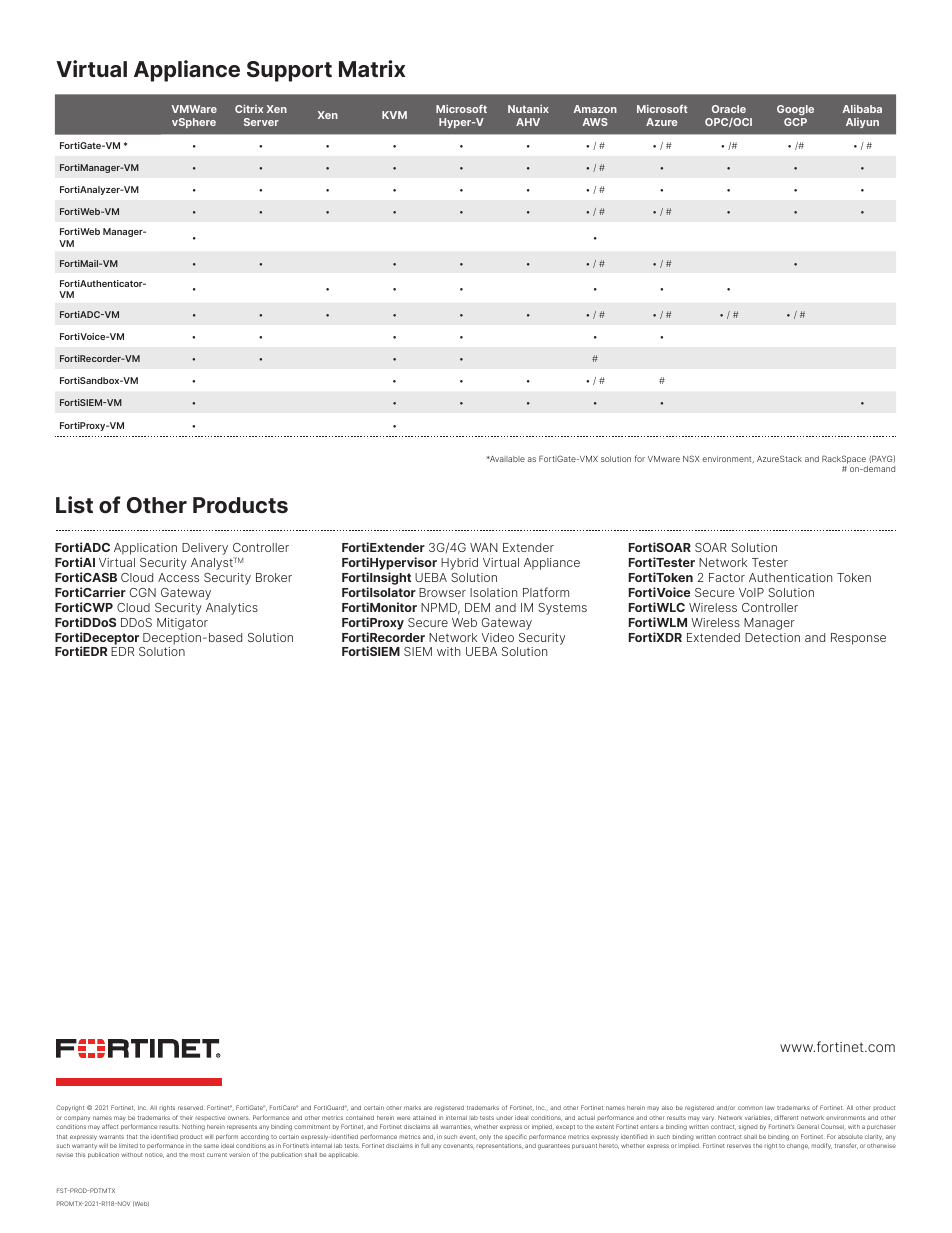  I want to click on Google, so click(795, 110).
